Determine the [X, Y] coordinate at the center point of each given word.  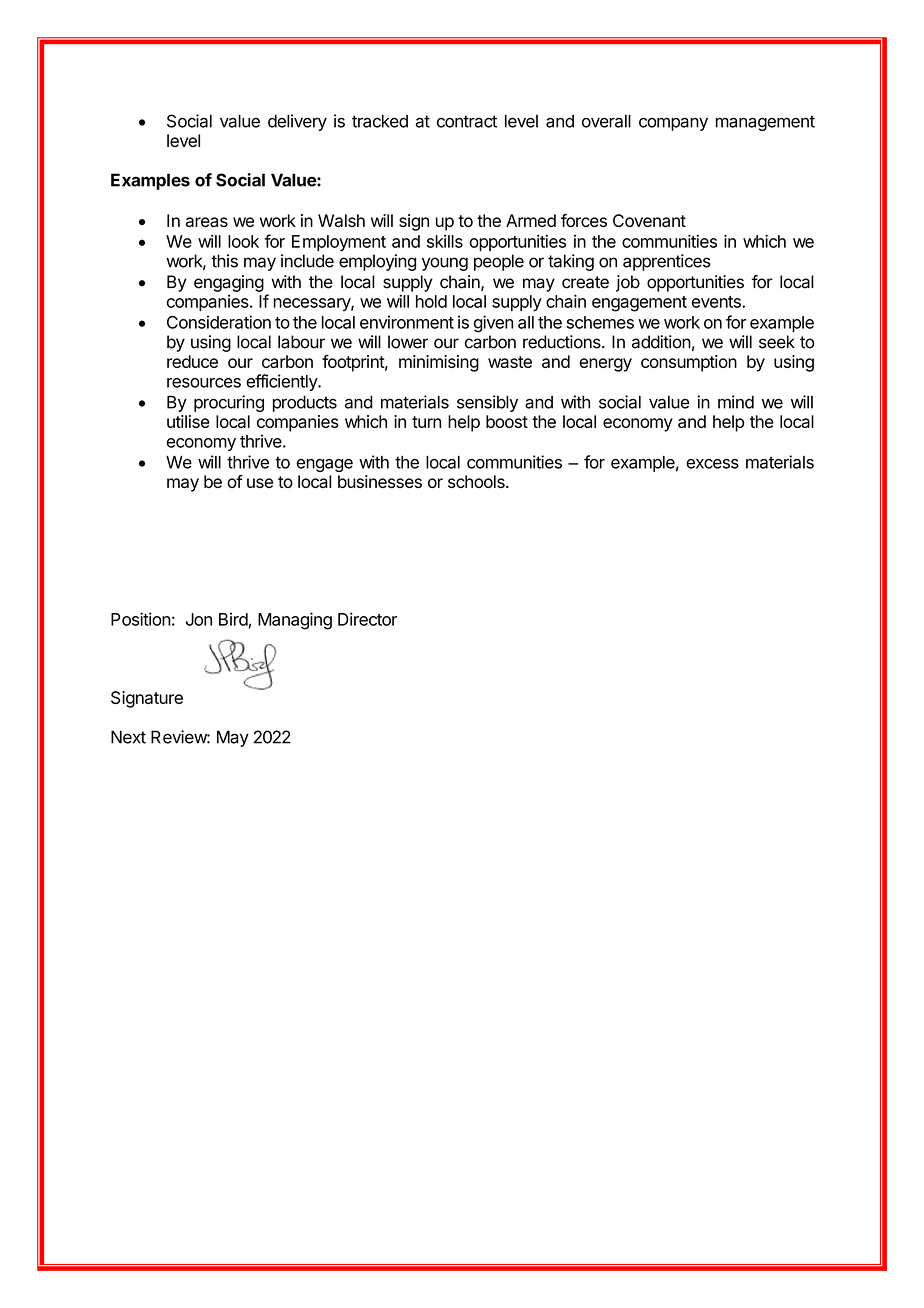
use [260, 483]
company [673, 124]
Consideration [219, 322]
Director [367, 619]
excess [712, 464]
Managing [295, 621]
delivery [297, 122]
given [493, 324]
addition [661, 342]
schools [477, 481]
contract [467, 121]
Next [128, 737]
